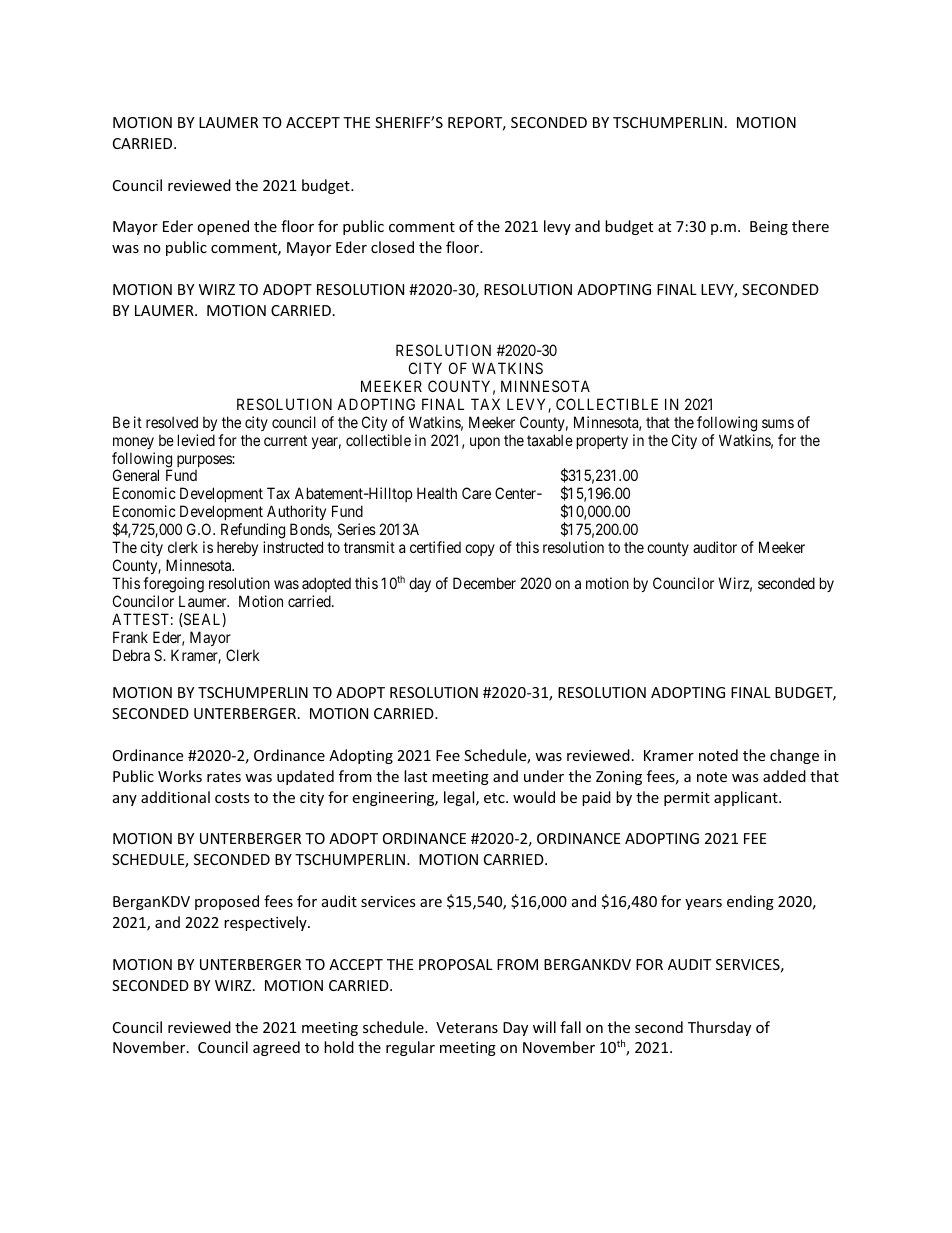  I want to click on change, so click(794, 756).
